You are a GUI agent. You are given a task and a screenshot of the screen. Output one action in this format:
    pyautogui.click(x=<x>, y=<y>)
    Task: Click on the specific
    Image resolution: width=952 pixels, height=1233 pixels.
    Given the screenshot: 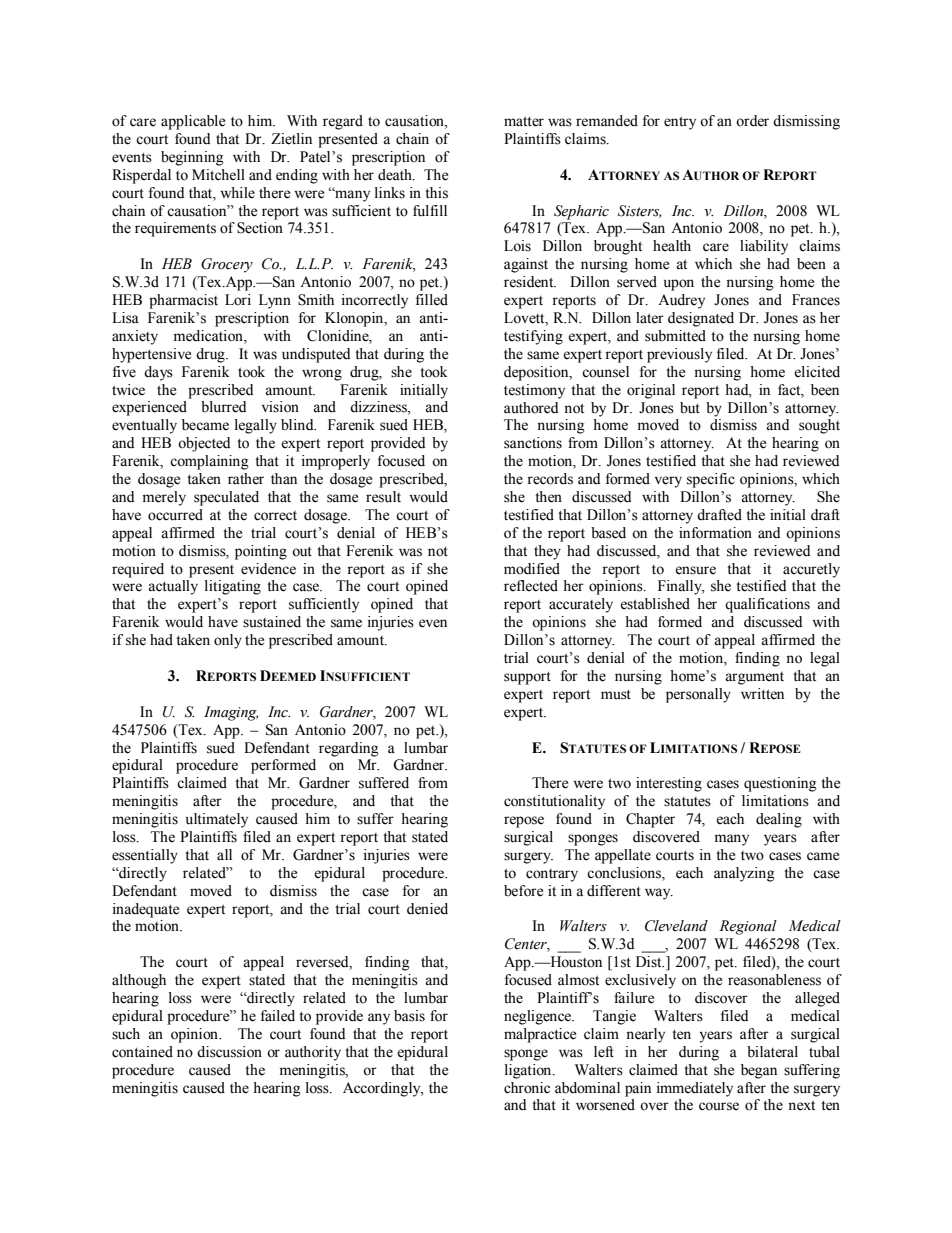 What is the action you would take?
    pyautogui.click(x=711, y=480)
